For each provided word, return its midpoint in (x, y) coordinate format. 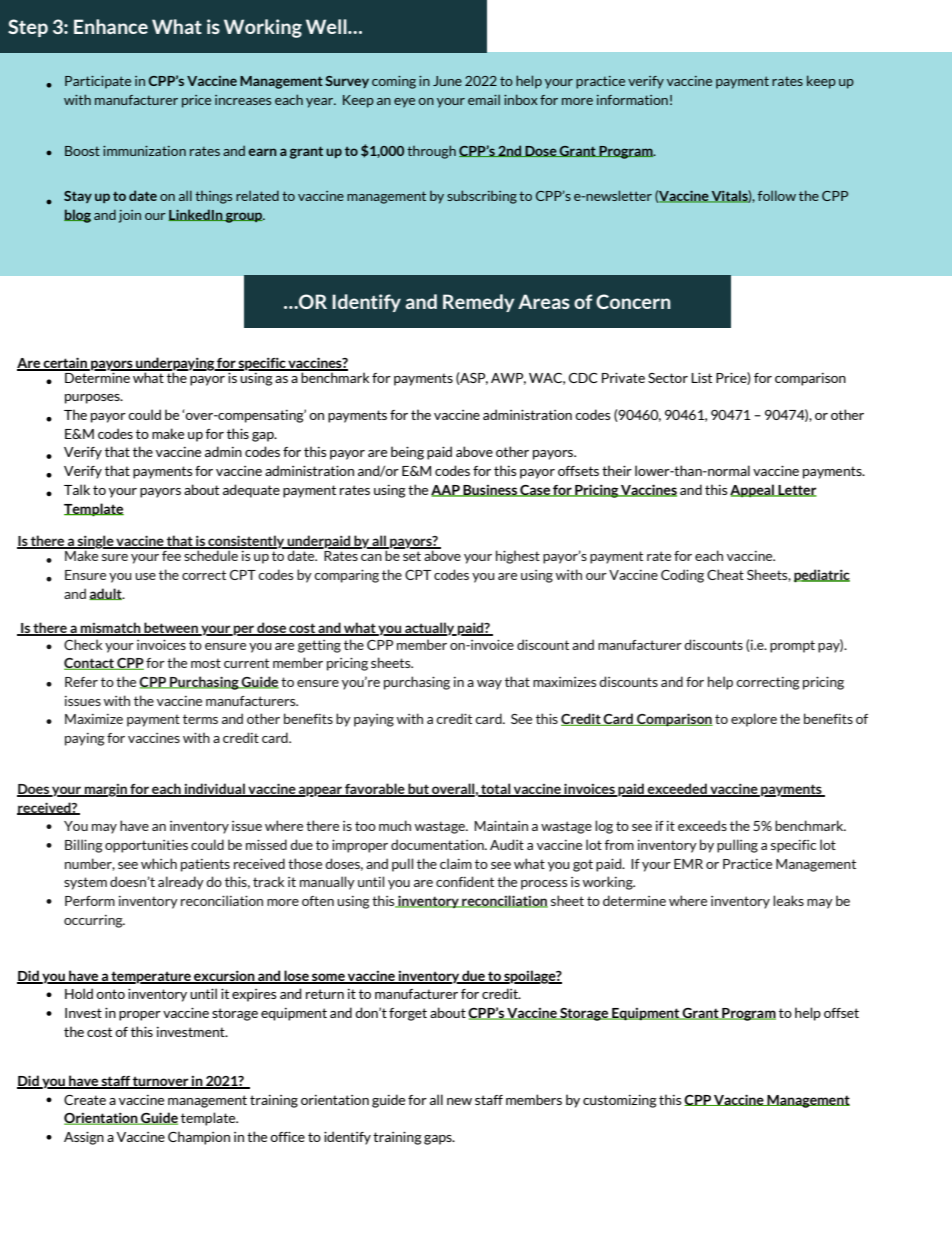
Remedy (479, 303)
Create (85, 1100)
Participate (98, 82)
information (632, 100)
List (701, 377)
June (447, 81)
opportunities (146, 846)
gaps (439, 1140)
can (371, 557)
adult (106, 594)
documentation (438, 844)
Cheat (725, 574)
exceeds (702, 825)
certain (65, 363)
